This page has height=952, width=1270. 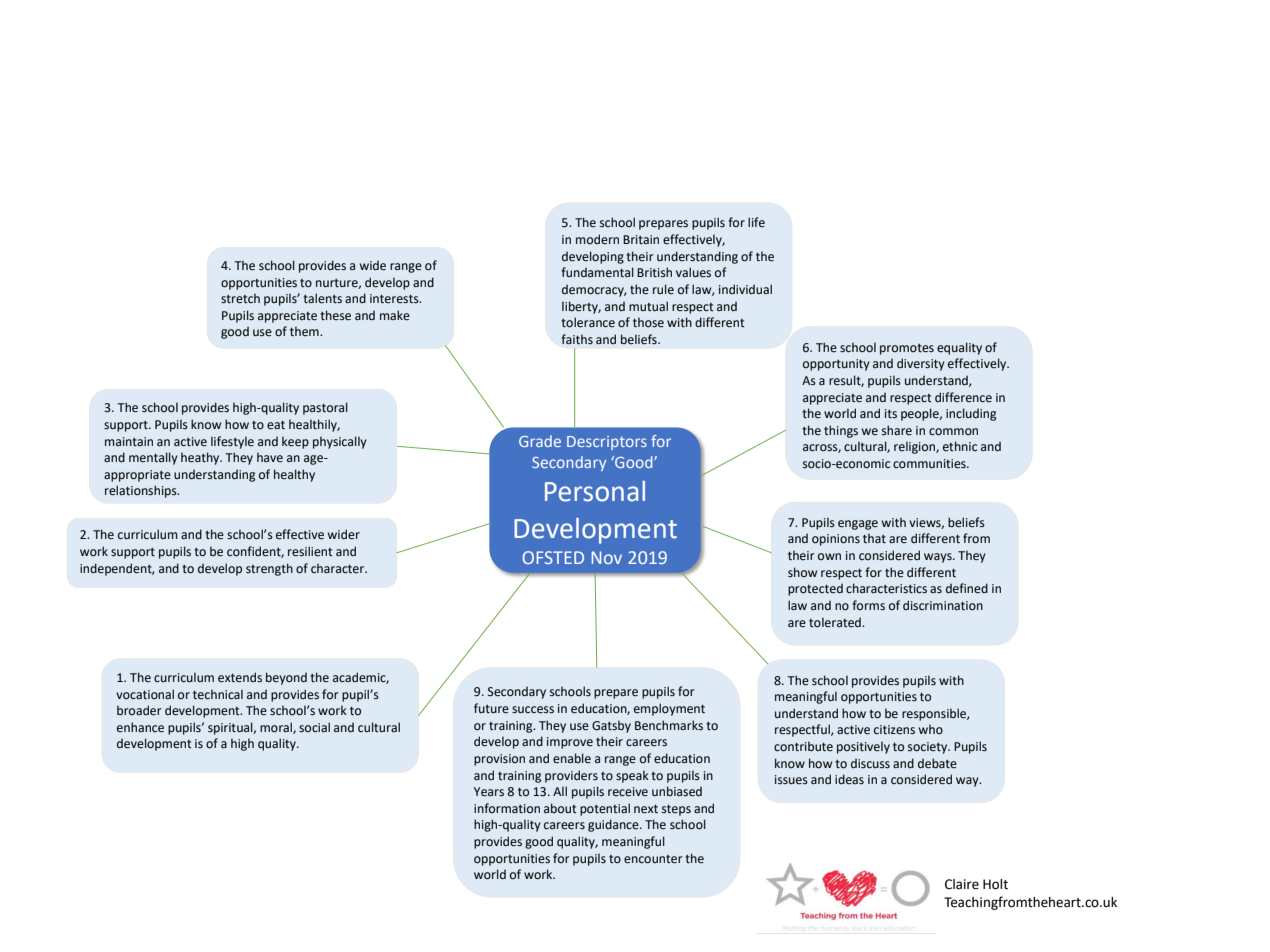 I want to click on information, so click(x=507, y=808).
